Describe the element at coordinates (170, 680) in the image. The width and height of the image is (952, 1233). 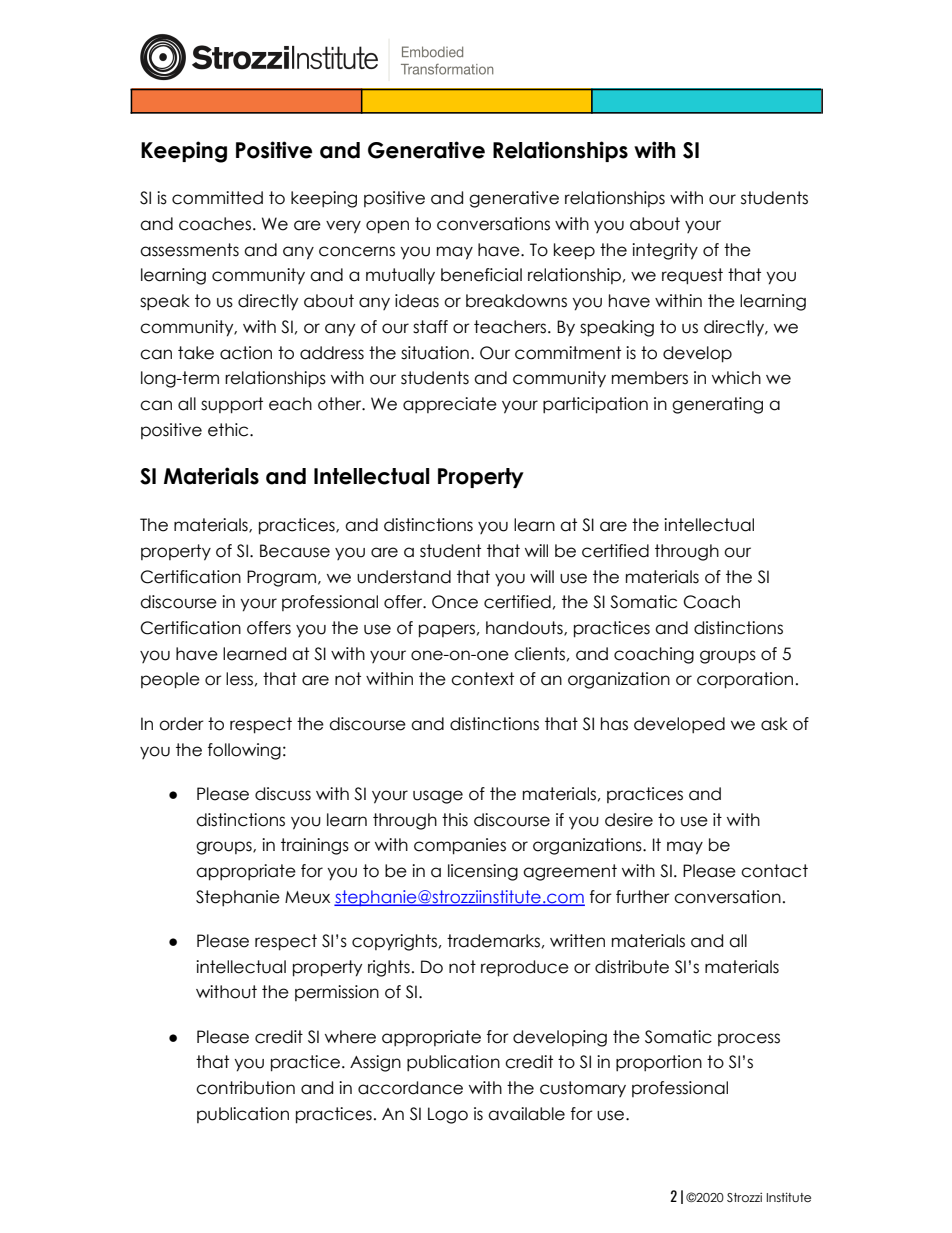
I see `people` at that location.
